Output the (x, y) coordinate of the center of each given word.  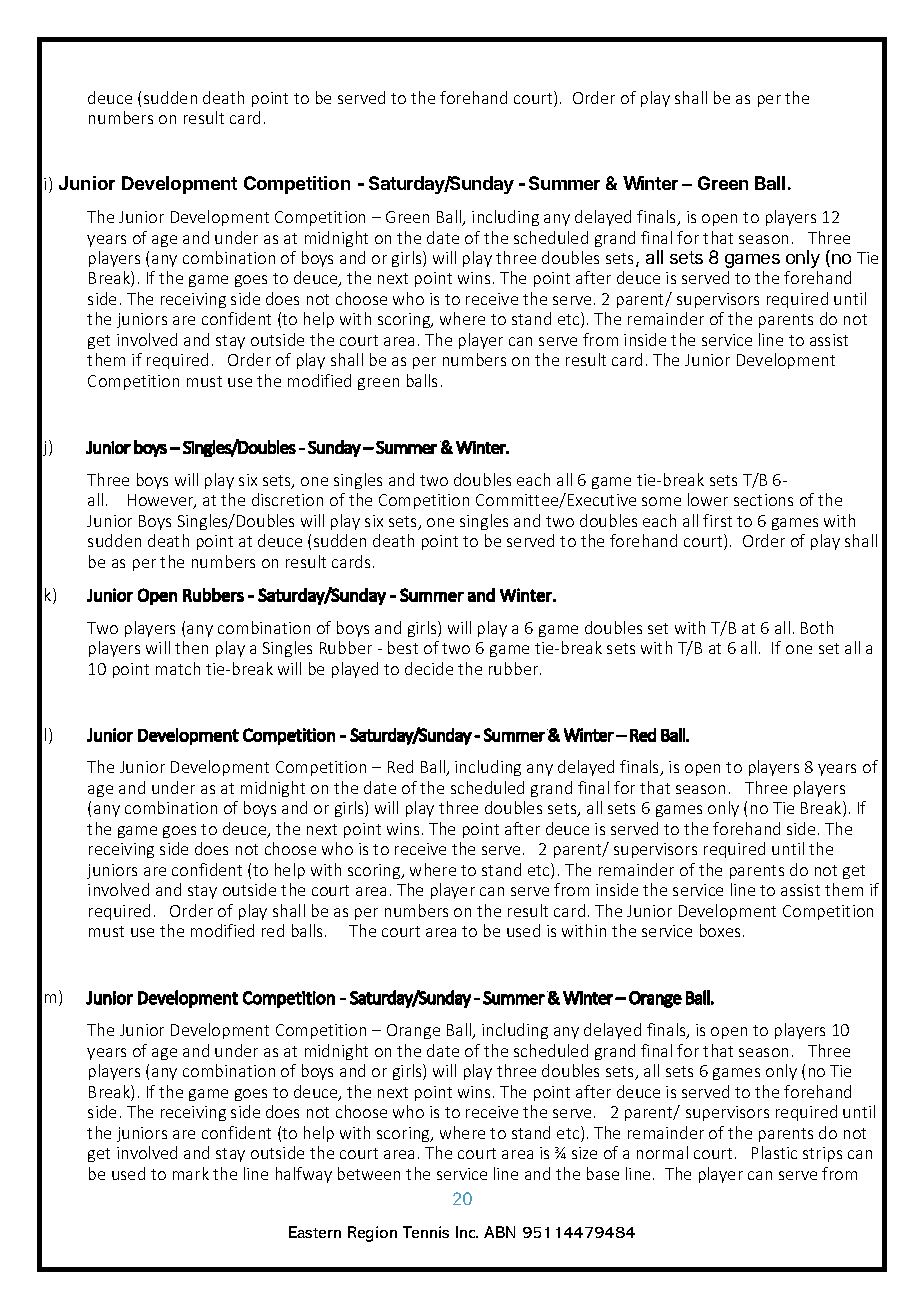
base (603, 1173)
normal (662, 1152)
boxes (720, 930)
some (661, 501)
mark (191, 1173)
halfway (304, 1175)
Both (817, 627)
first (717, 520)
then (191, 647)
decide (429, 668)
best (403, 647)
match (178, 668)
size (584, 1153)
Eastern (315, 1232)
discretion (287, 499)
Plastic (774, 1152)
